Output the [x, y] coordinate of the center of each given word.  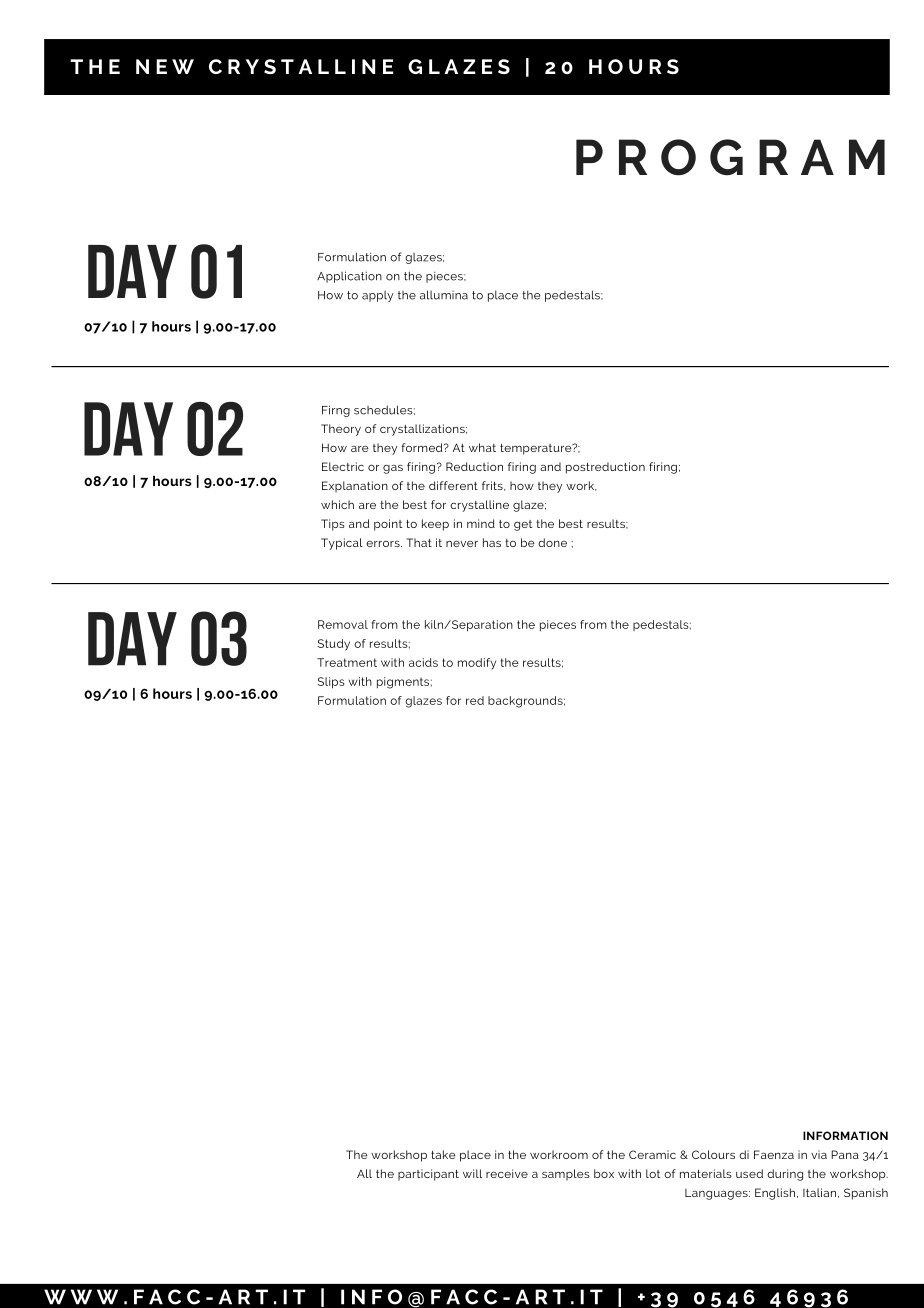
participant [428, 1175]
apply [377, 296]
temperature [537, 449]
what [482, 447]
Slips [331, 683]
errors [384, 543]
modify [477, 664]
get [523, 525]
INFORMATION [845, 1135]
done [552, 542]
